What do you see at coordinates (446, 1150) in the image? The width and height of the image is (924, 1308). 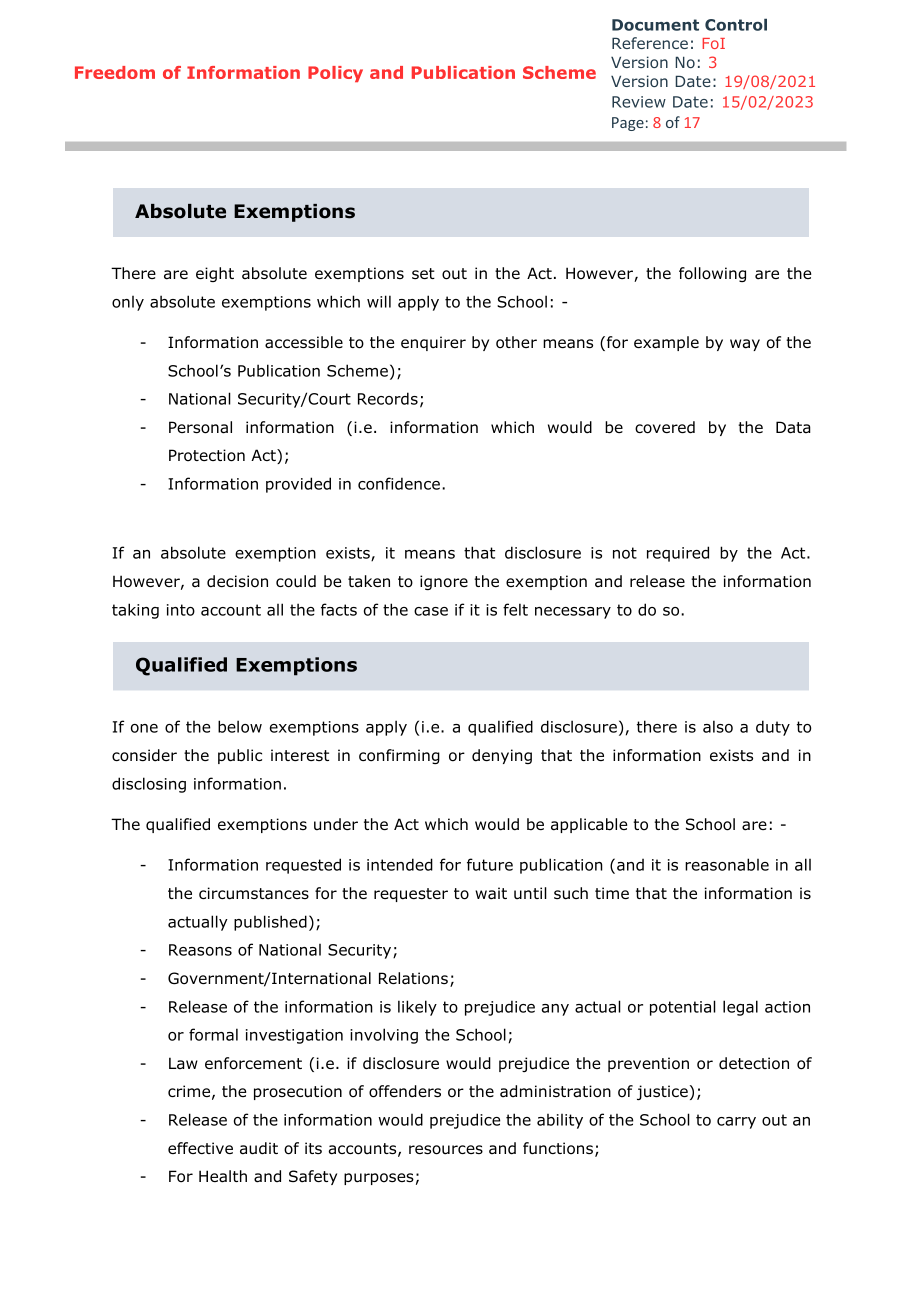 I see `resources` at bounding box center [446, 1150].
